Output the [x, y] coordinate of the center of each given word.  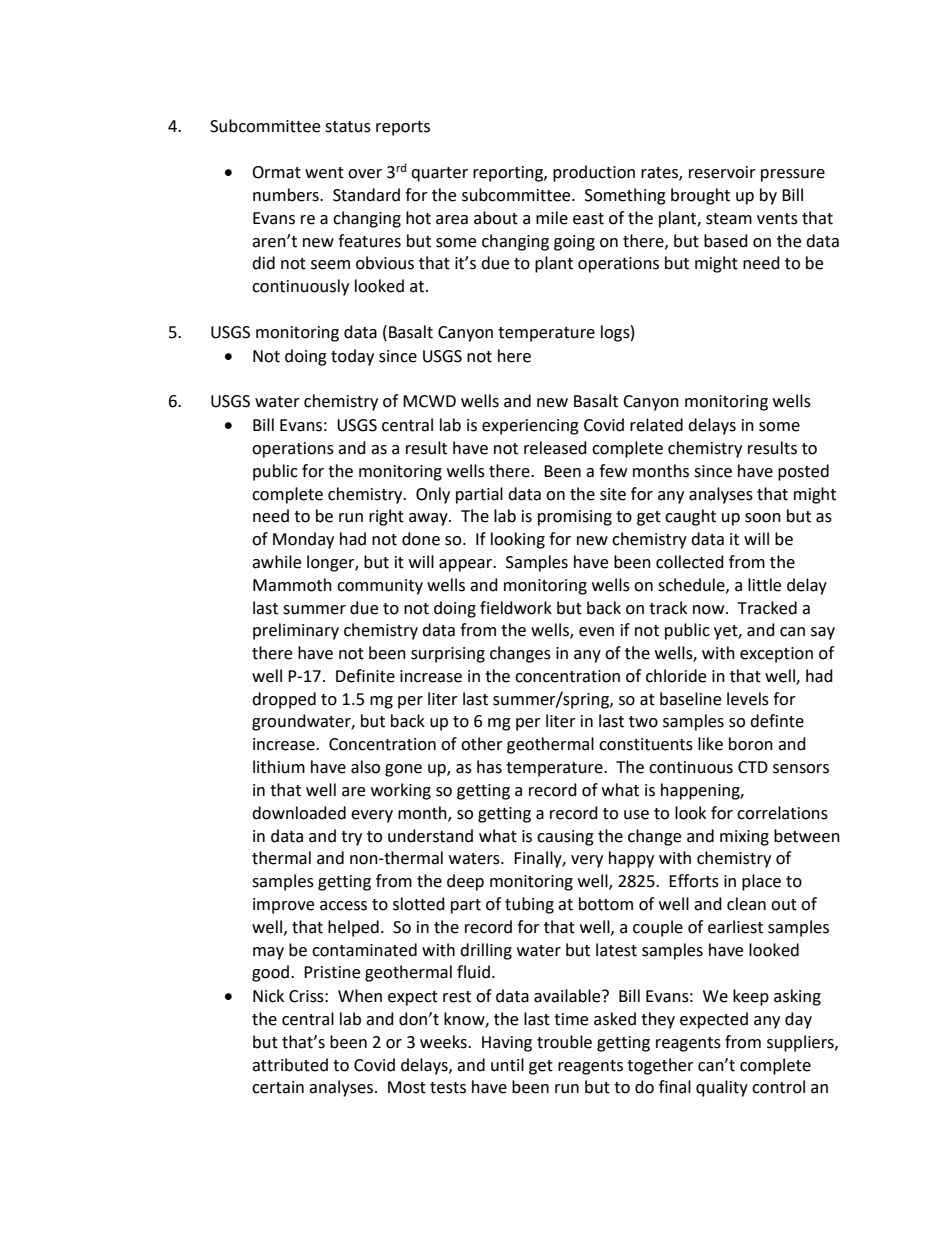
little [764, 585]
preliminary [296, 631]
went [324, 173]
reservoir [722, 172]
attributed [290, 1065]
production [594, 173]
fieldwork [516, 608]
